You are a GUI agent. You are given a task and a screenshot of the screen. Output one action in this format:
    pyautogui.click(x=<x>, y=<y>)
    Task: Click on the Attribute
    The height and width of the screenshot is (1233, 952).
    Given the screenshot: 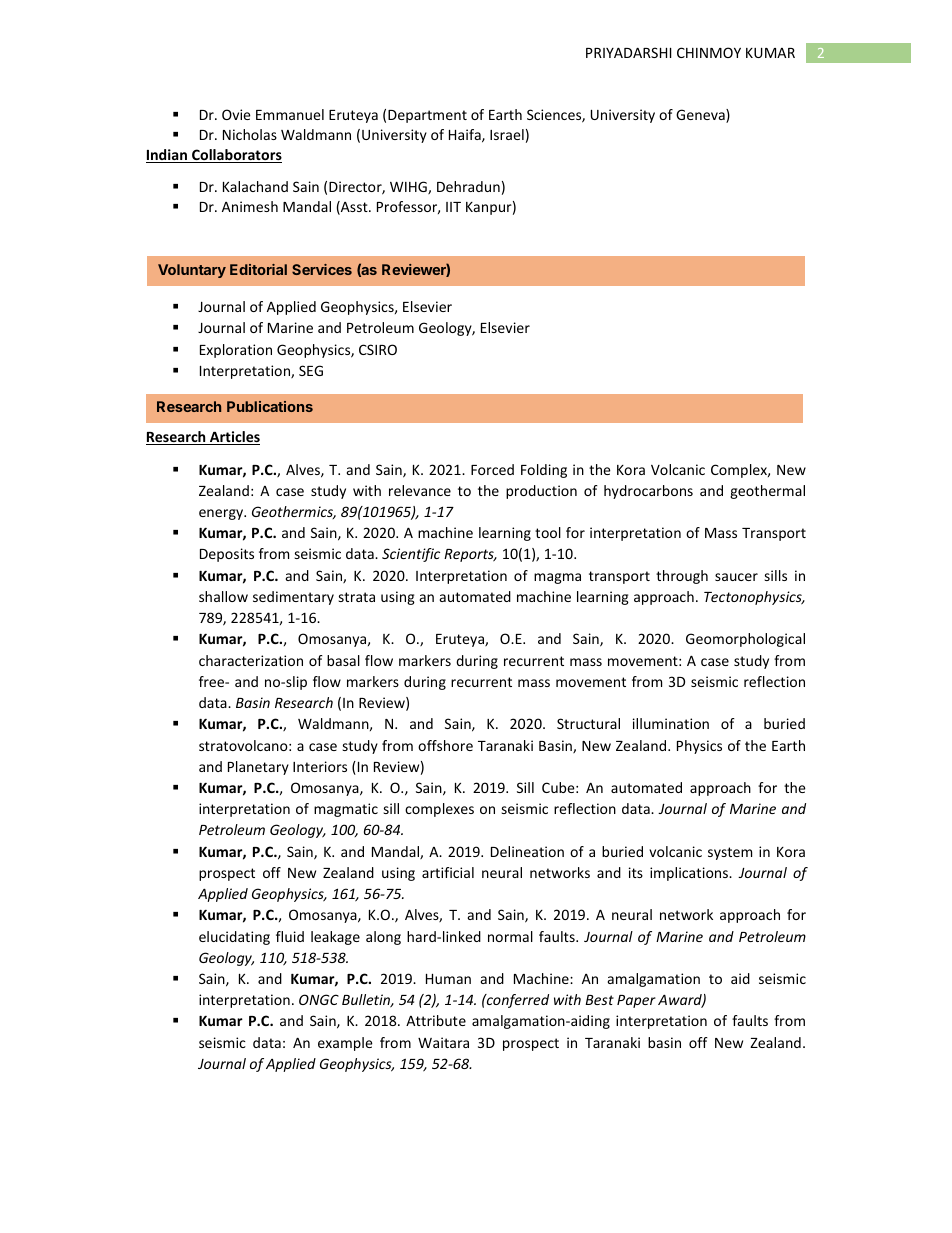 What is the action you would take?
    pyautogui.click(x=436, y=1020)
